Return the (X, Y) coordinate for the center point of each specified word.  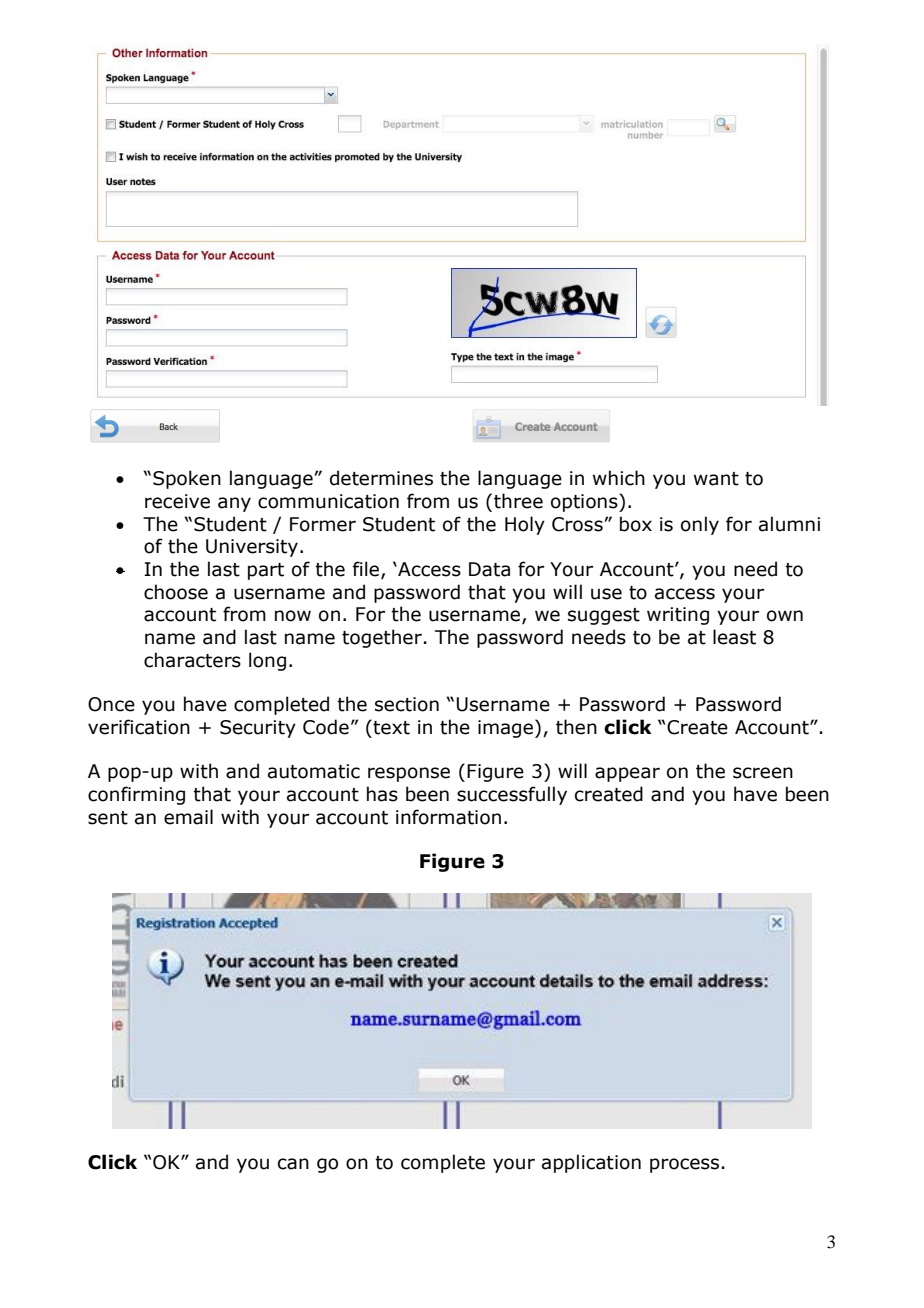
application (591, 1163)
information (448, 817)
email (188, 817)
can (293, 1164)
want (716, 479)
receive (177, 501)
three (518, 501)
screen (763, 773)
